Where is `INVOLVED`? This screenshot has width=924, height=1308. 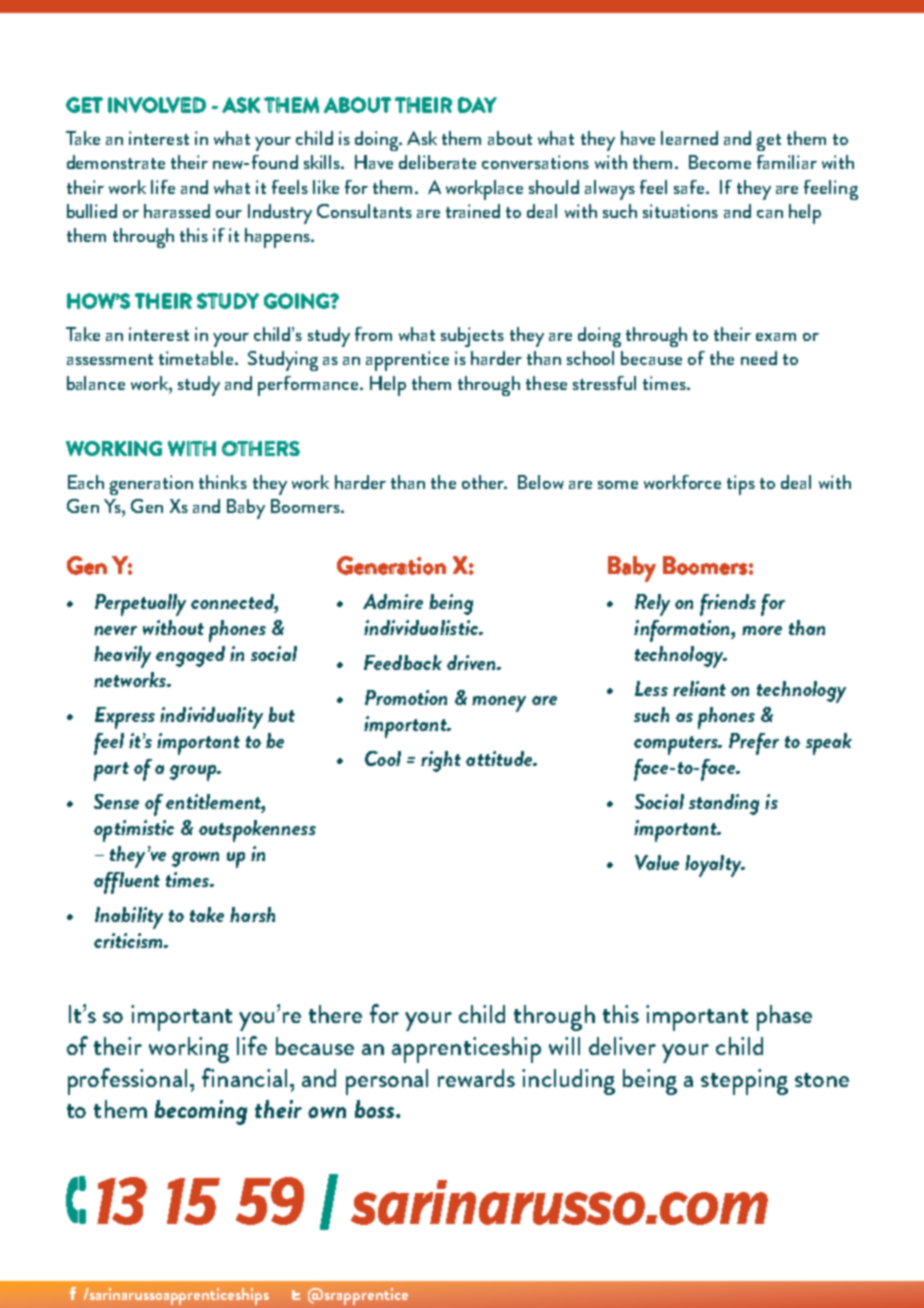 INVOLVED is located at coordinates (157, 105).
